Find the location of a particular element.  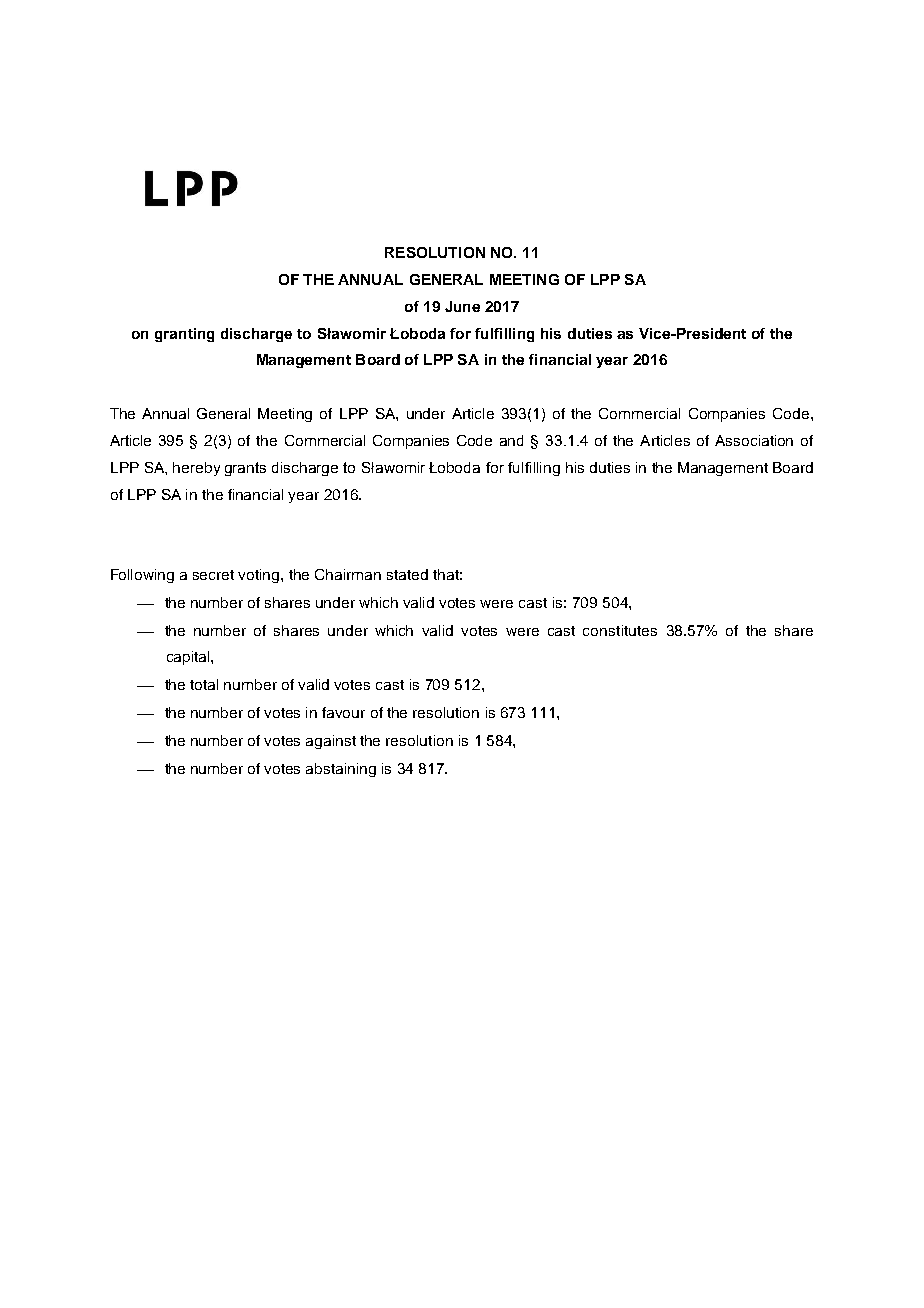

granting is located at coordinates (184, 335).
